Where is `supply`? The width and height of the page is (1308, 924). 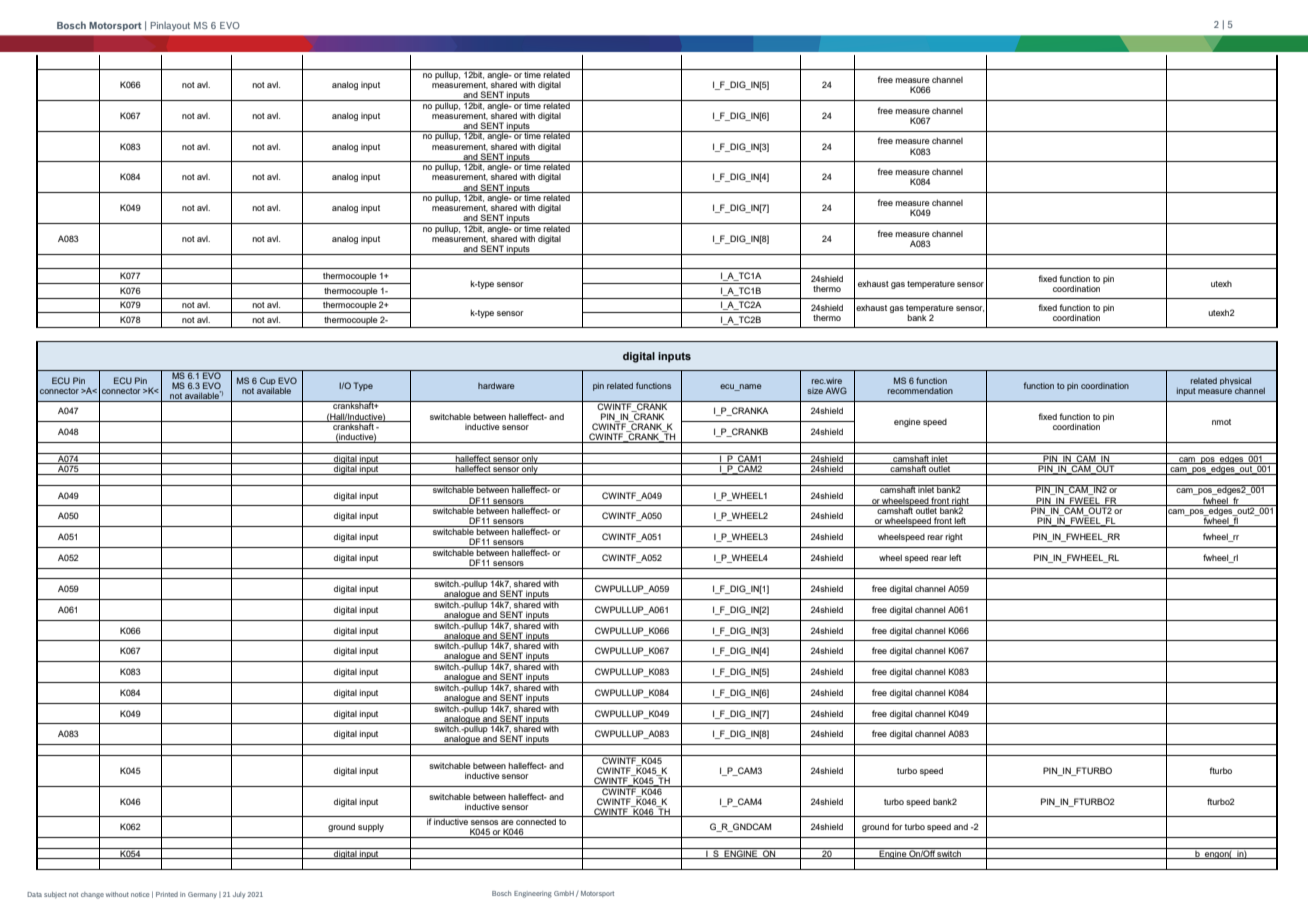 supply is located at coordinates (371, 827).
